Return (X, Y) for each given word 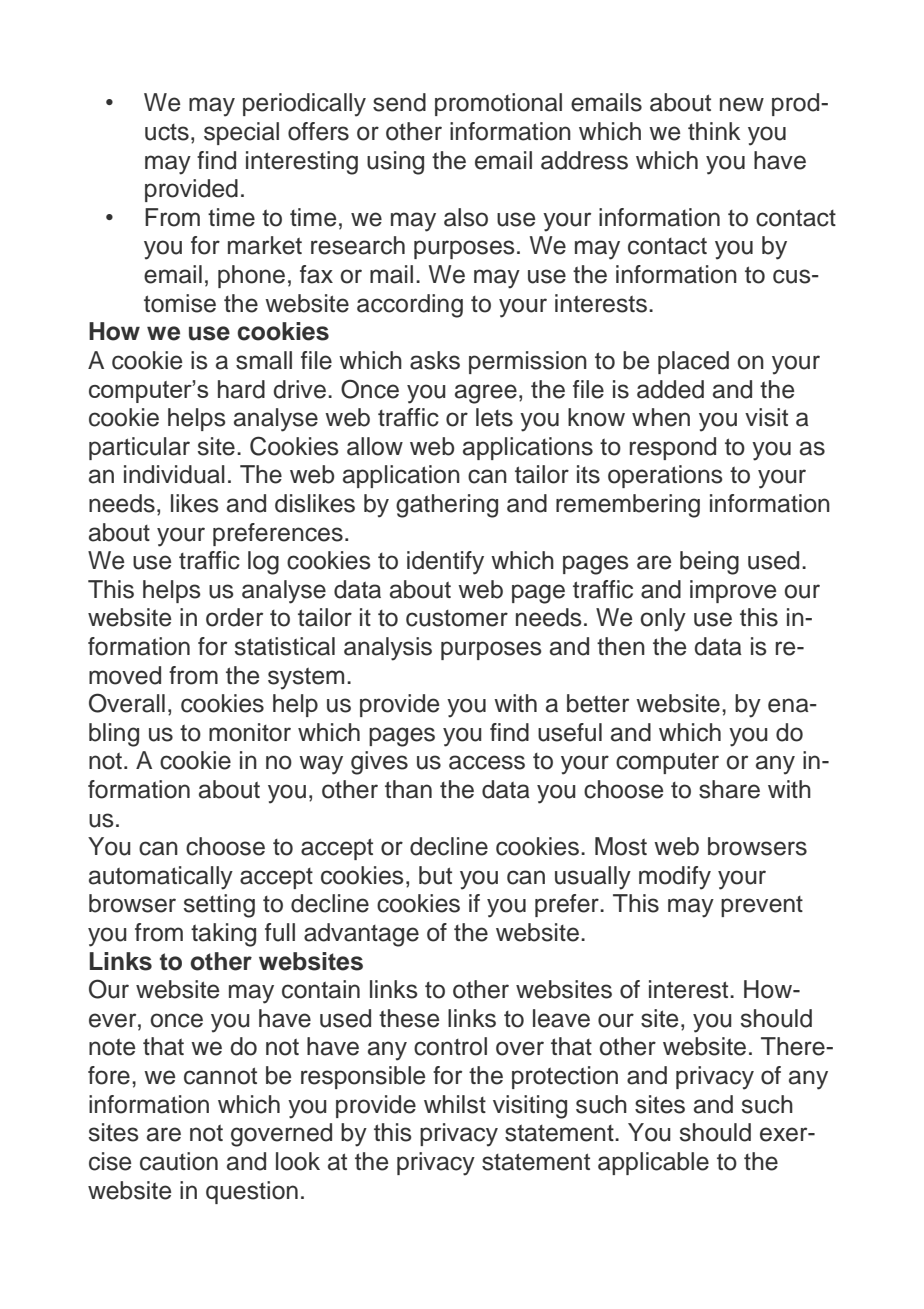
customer (457, 618)
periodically (304, 105)
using (395, 163)
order (234, 617)
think (714, 131)
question (252, 1192)
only (663, 620)
